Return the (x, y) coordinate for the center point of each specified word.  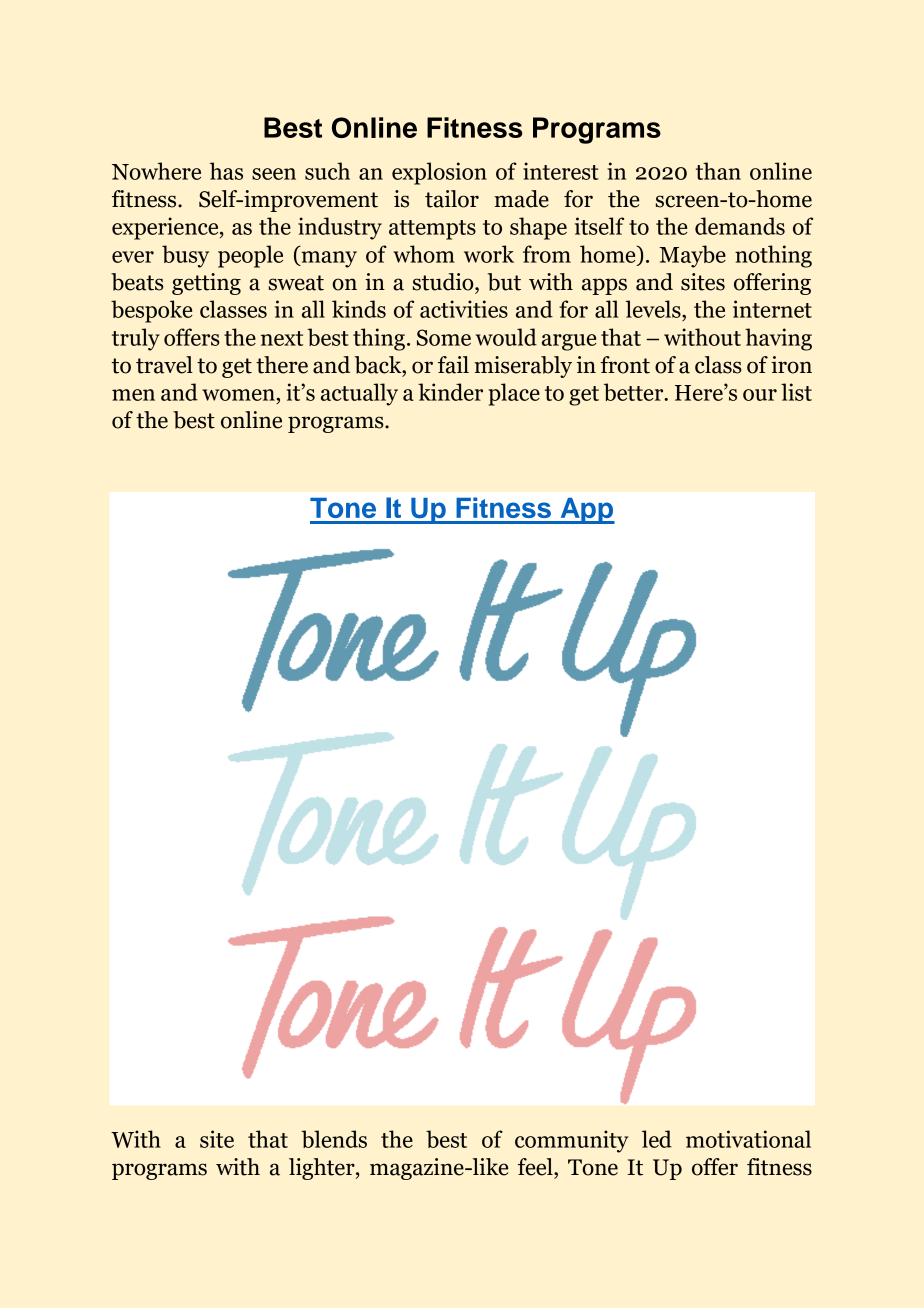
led (657, 1139)
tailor (452, 199)
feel (536, 1167)
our (760, 395)
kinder (450, 392)
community (571, 1141)
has (226, 171)
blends (334, 1139)
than (718, 171)
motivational (748, 1139)
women (238, 395)
